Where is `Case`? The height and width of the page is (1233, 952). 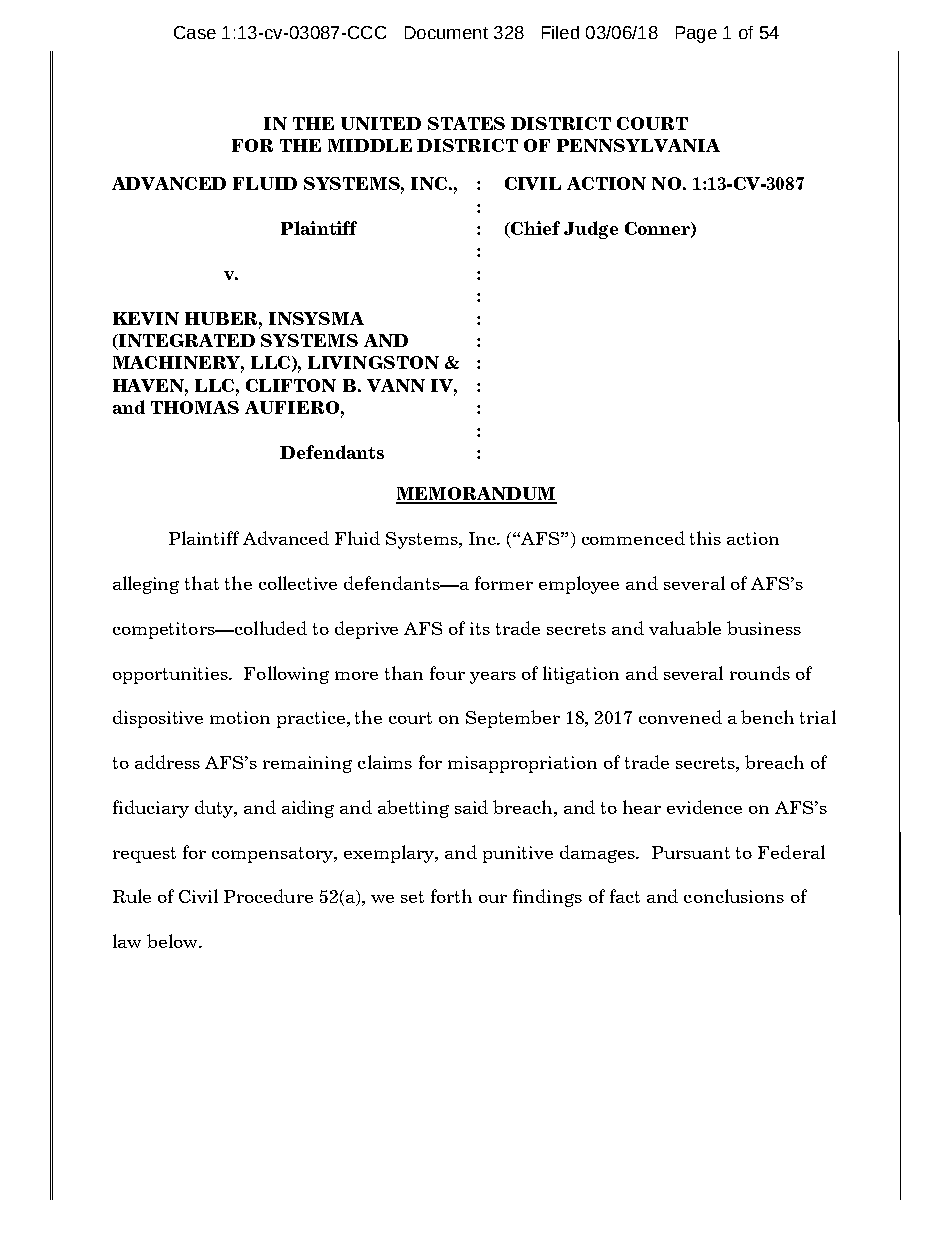
Case is located at coordinates (195, 32).
